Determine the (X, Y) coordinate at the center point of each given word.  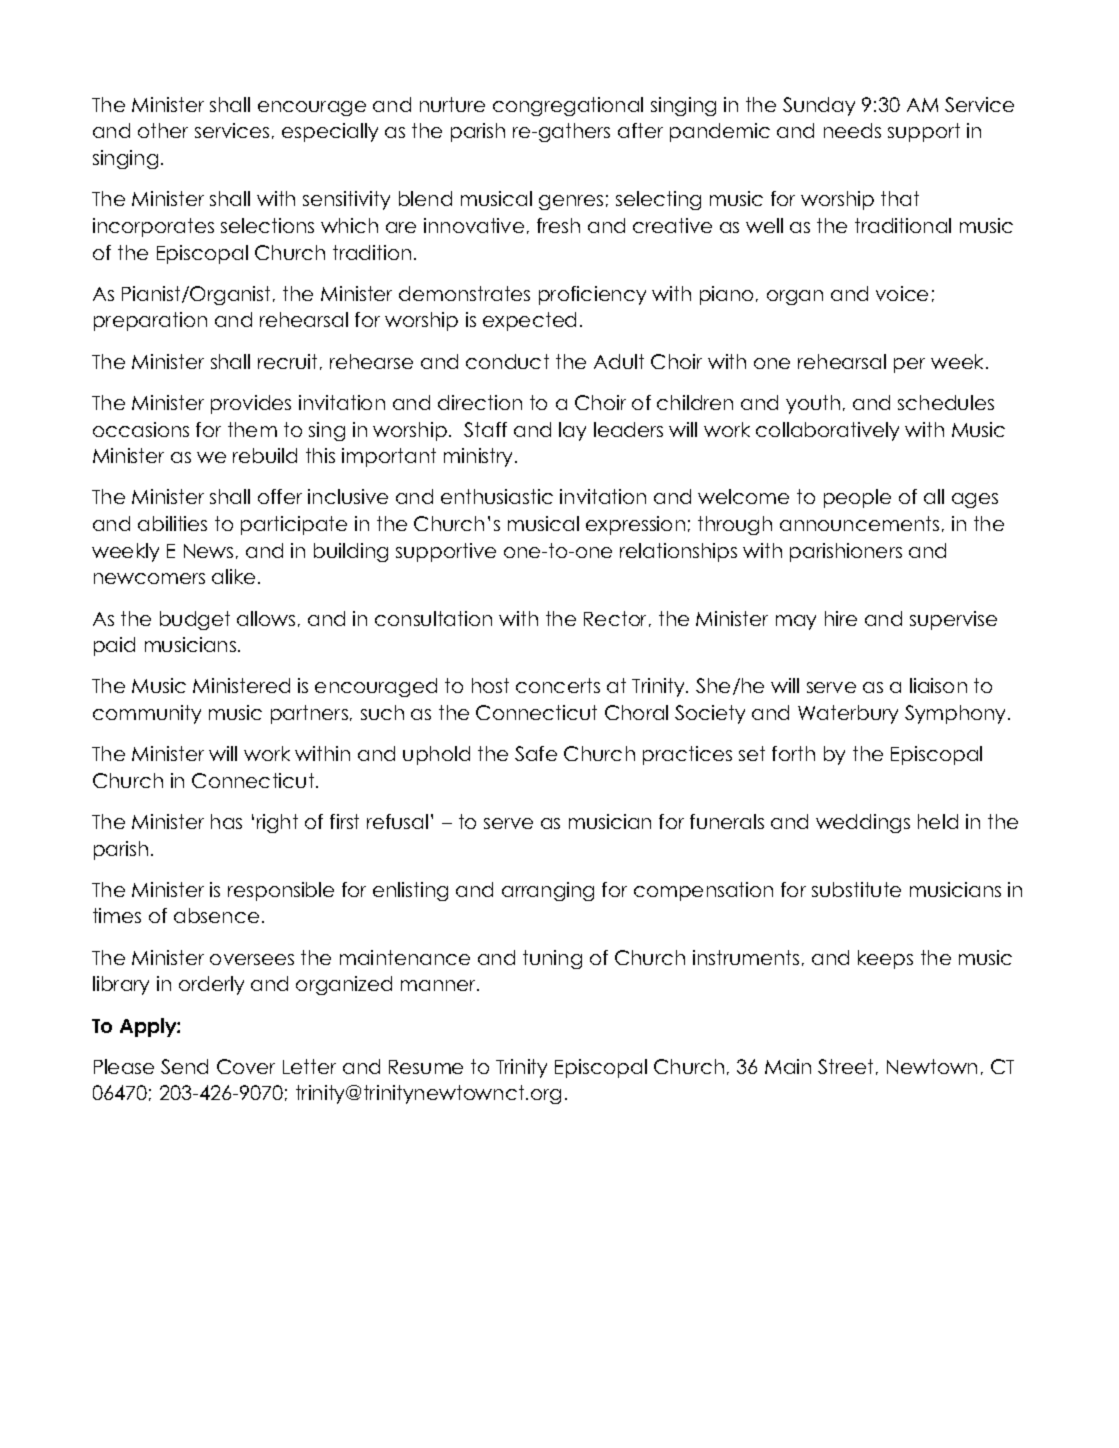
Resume (426, 1067)
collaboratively (827, 431)
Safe (536, 753)
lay (572, 431)
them (252, 429)
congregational (568, 106)
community (147, 714)
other (163, 130)
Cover (246, 1066)
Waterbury (848, 714)
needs (852, 130)
